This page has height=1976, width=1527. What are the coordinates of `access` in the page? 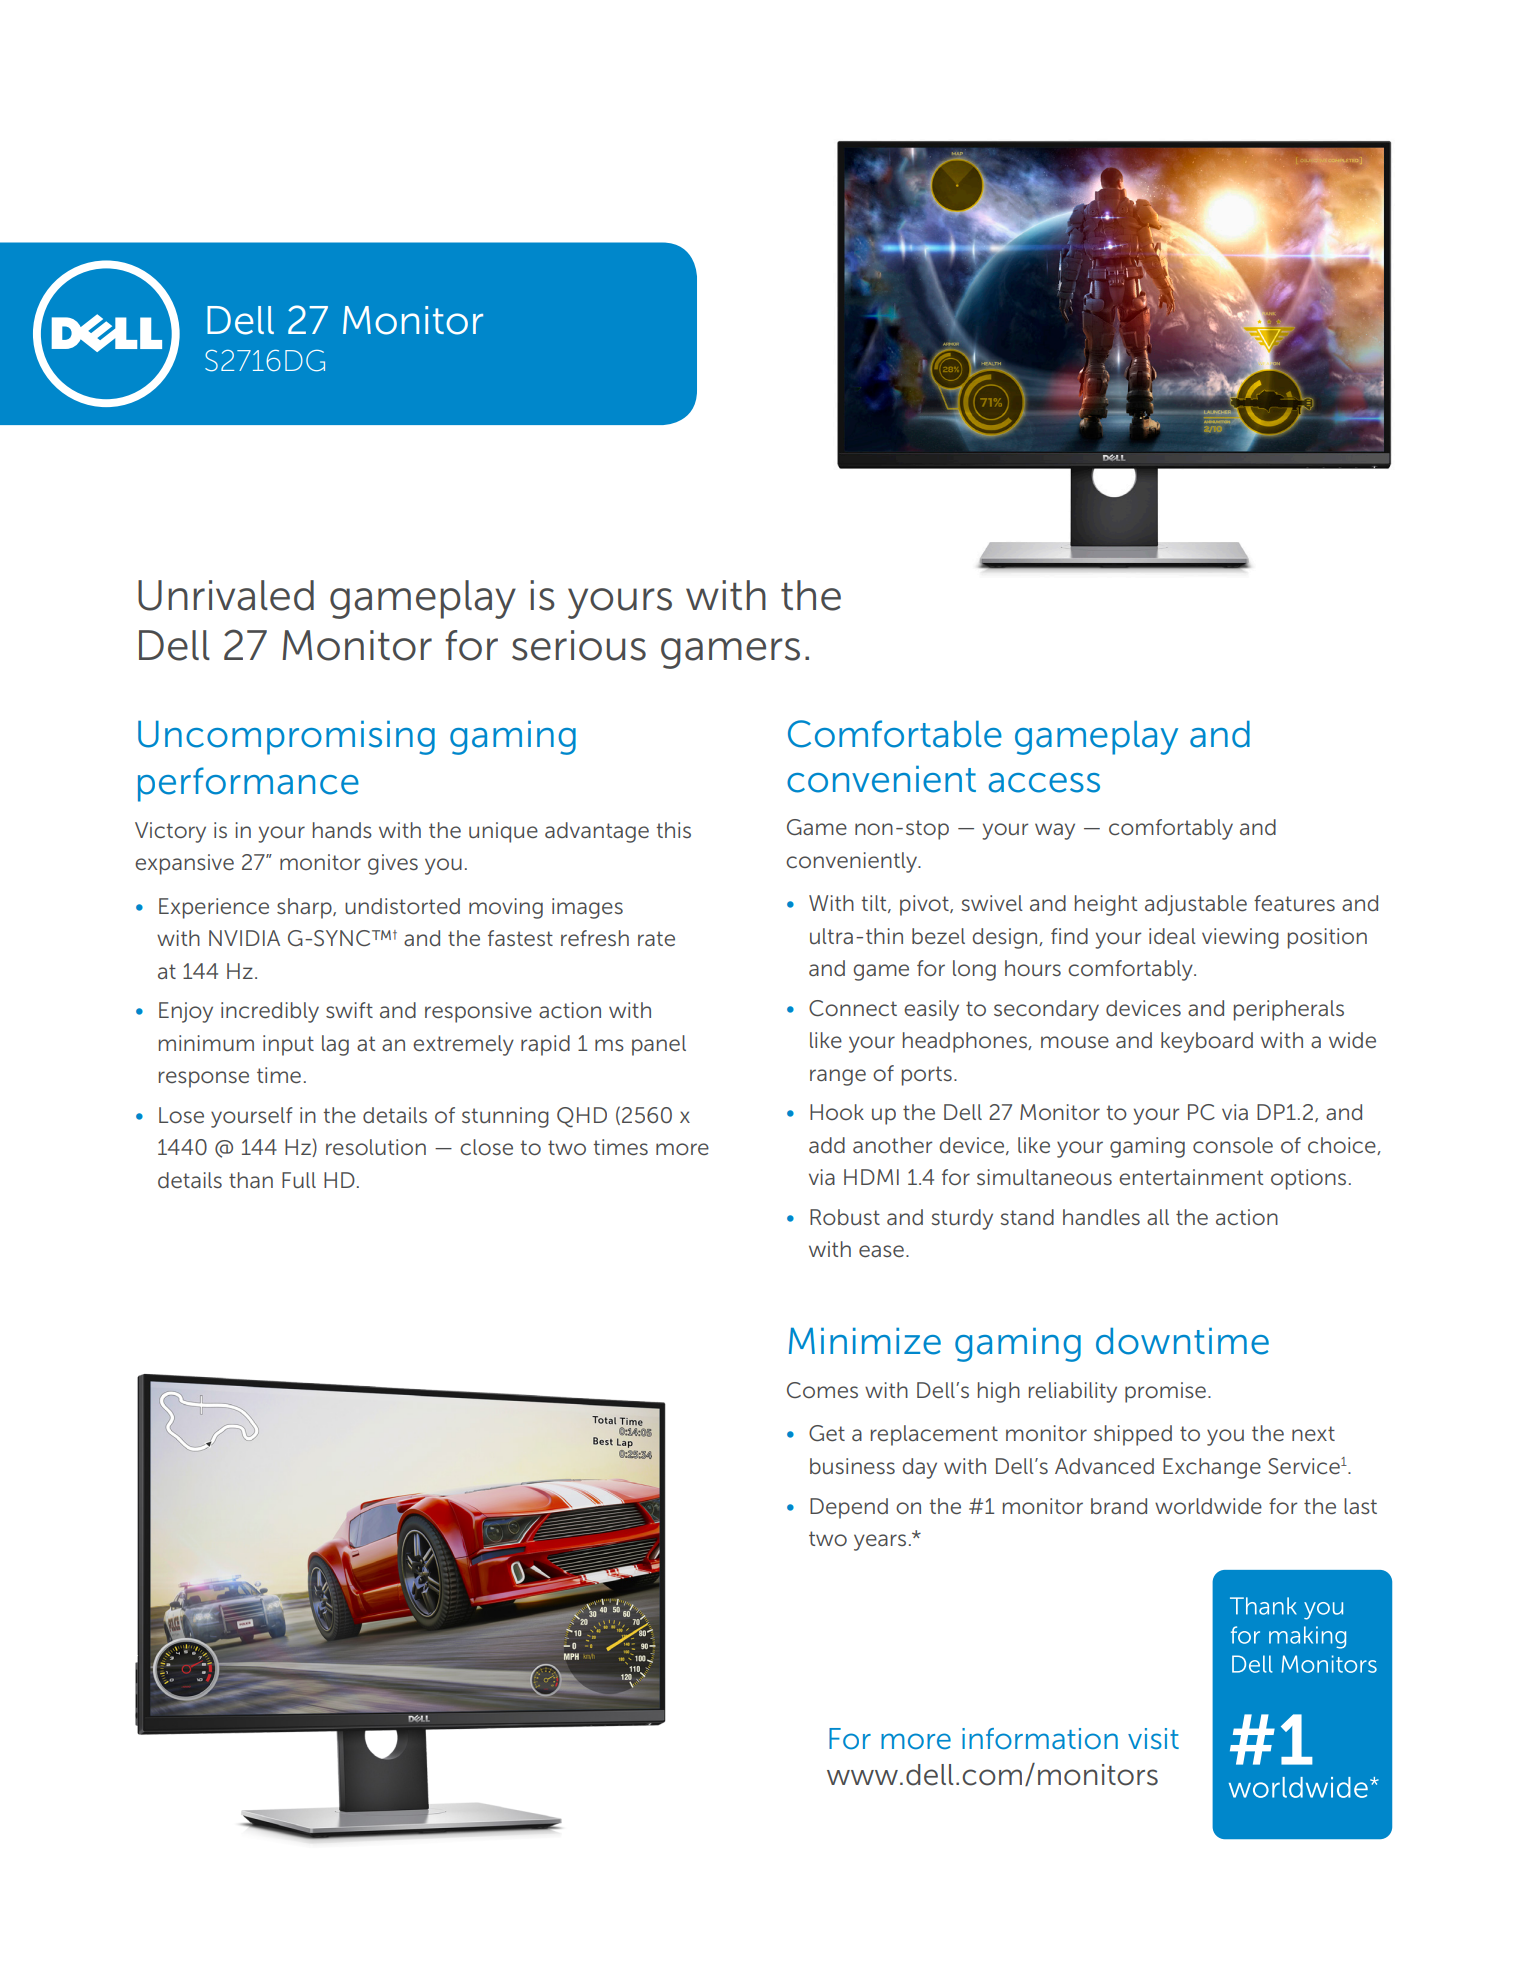 It's located at (1044, 783).
